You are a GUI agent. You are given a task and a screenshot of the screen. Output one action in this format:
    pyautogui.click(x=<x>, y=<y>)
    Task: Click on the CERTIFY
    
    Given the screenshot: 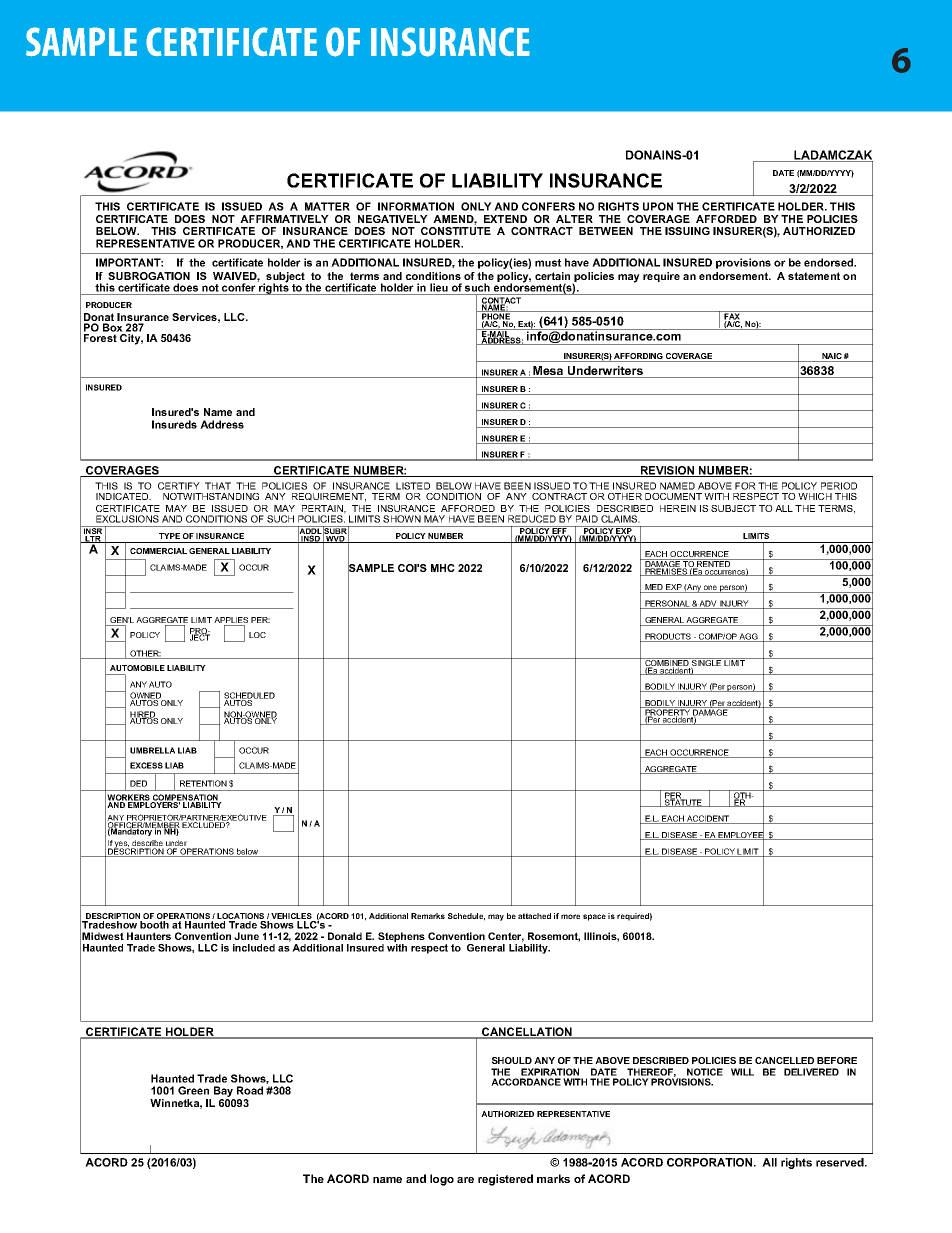 What is the action you would take?
    pyautogui.click(x=179, y=486)
